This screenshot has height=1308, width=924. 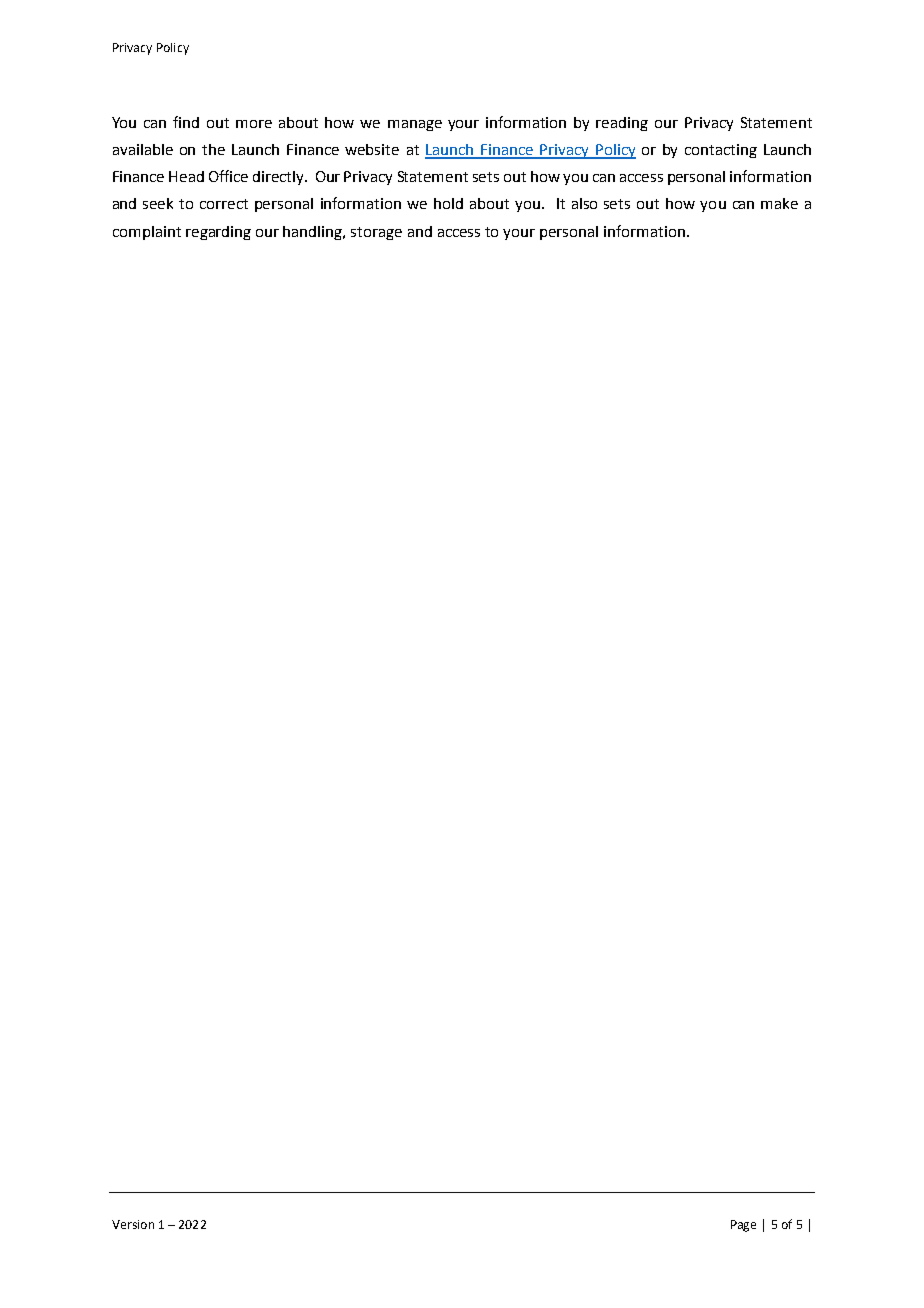 What do you see at coordinates (147, 233) in the screenshot?
I see `complaint` at bounding box center [147, 233].
